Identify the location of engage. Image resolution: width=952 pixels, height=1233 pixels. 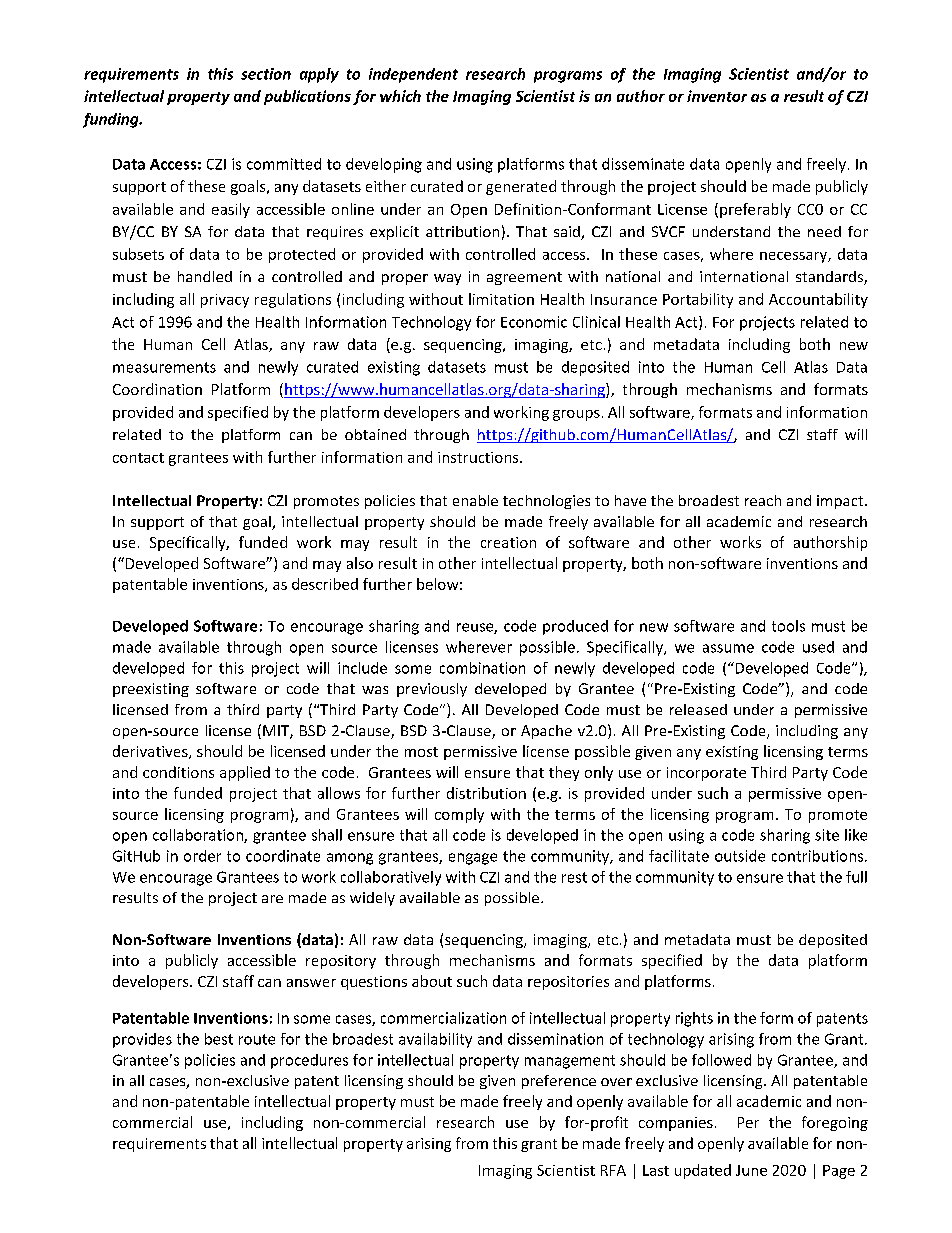
(473, 859).
